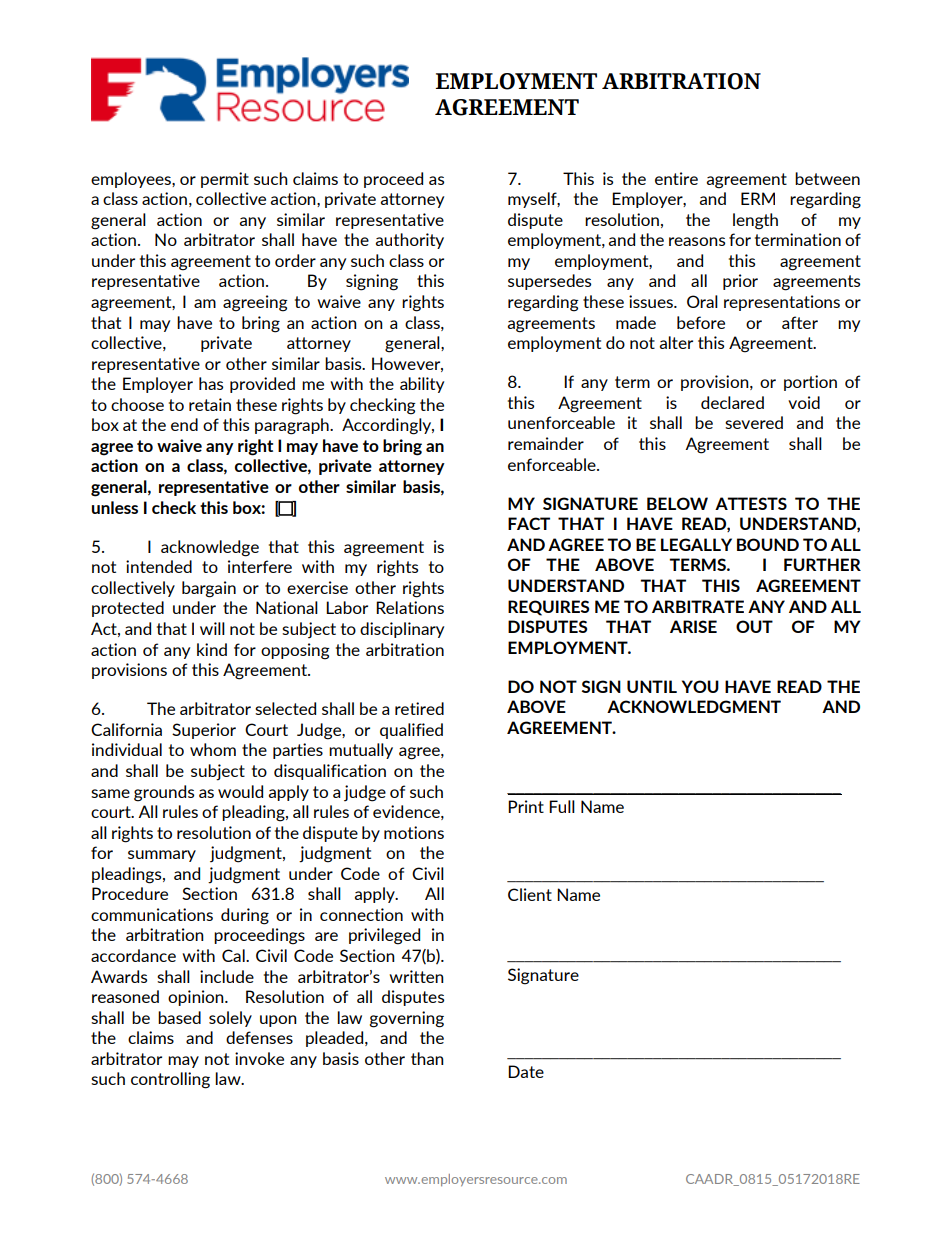 The height and width of the screenshot is (1233, 952). I want to click on length, so click(755, 221).
